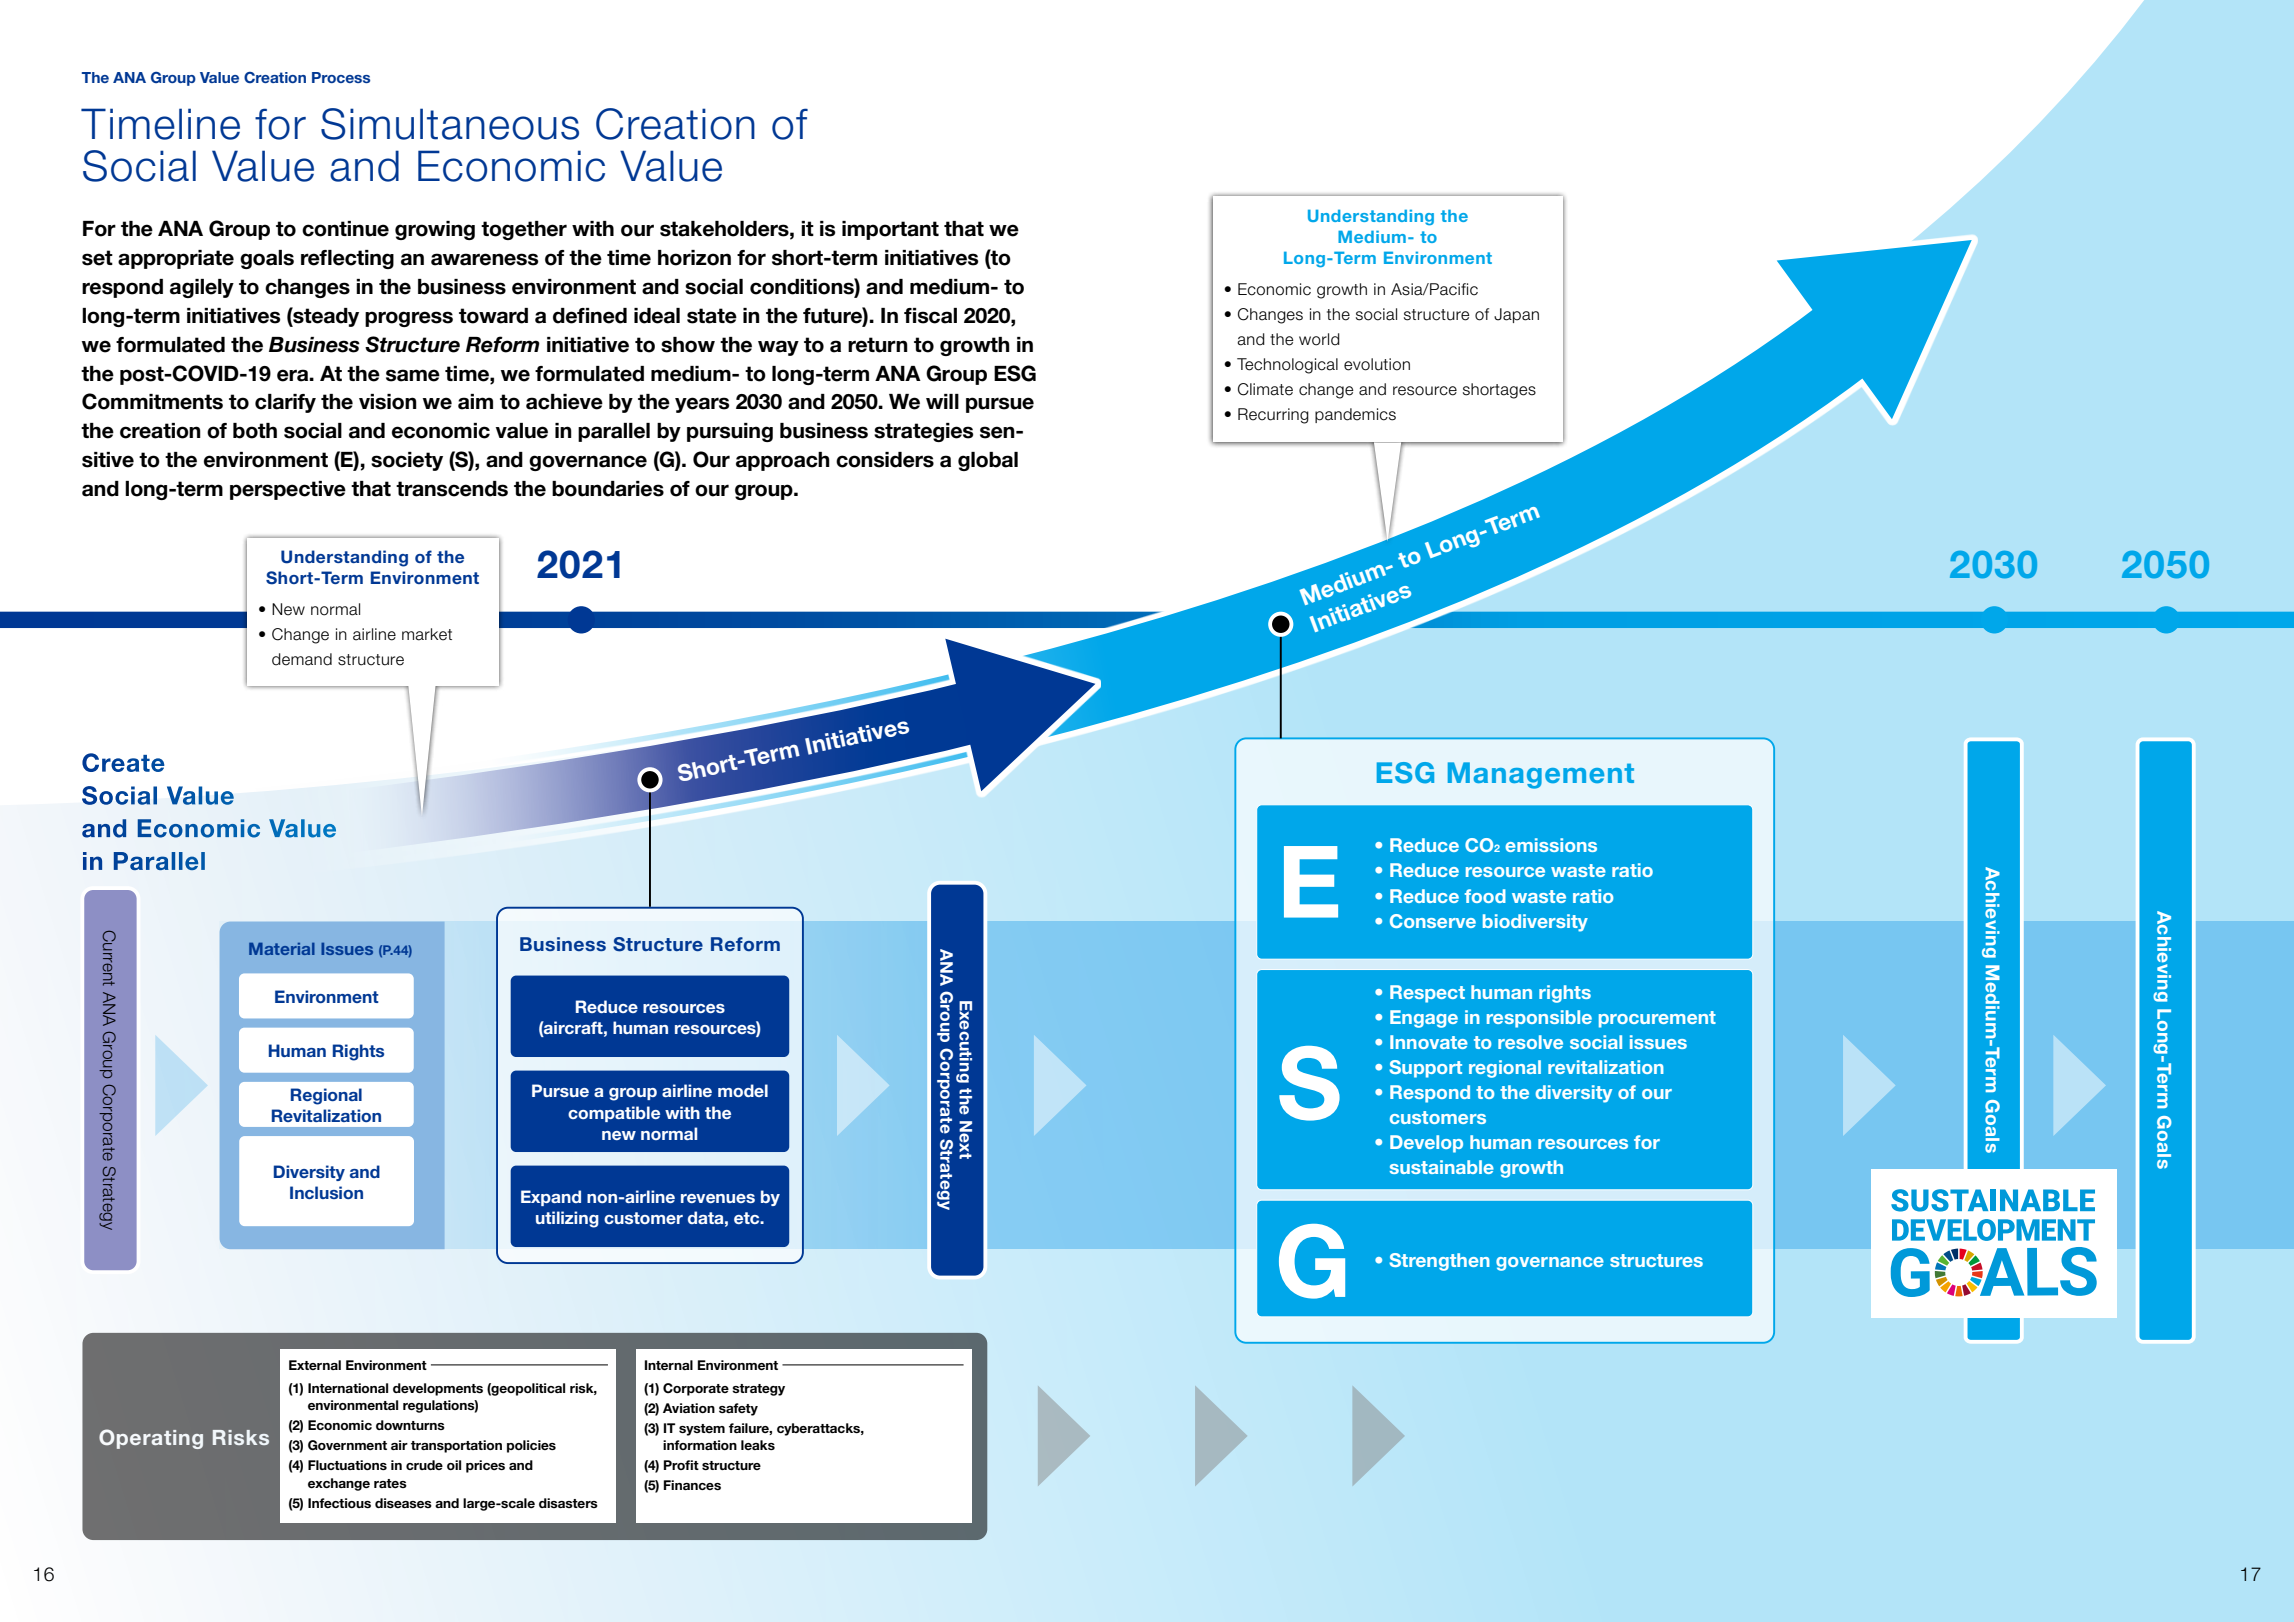 The width and height of the page is (2294, 1622). I want to click on important, so click(890, 230).
